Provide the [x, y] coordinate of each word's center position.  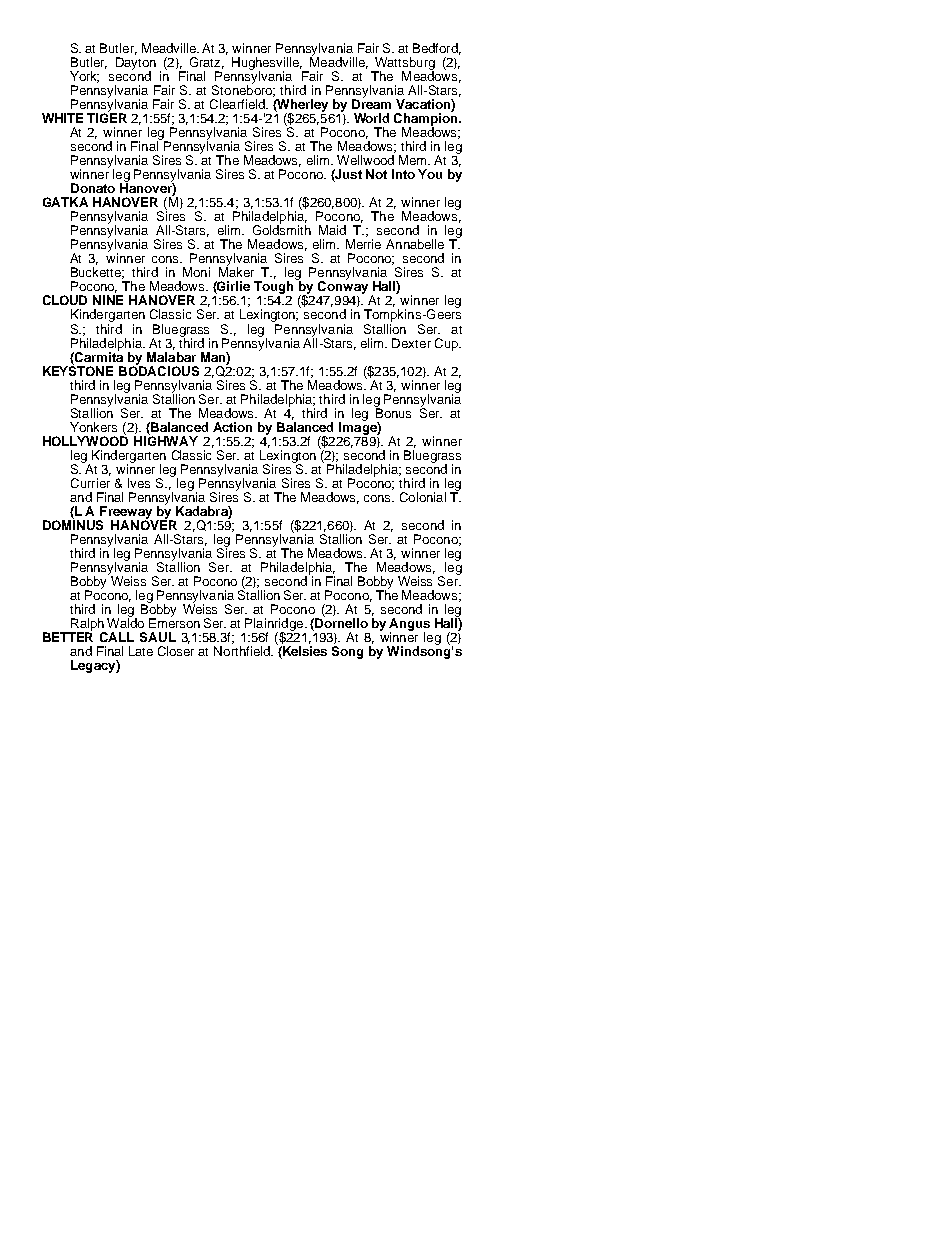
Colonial [423, 497]
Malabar [171, 357]
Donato [93, 188]
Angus [409, 625]
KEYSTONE [78, 369]
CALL [117, 637]
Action [232, 427]
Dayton [136, 65]
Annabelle [415, 244]
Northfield [243, 651]
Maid [332, 230]
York [84, 77]
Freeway [125, 513]
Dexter [411, 343]
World [371, 118]
